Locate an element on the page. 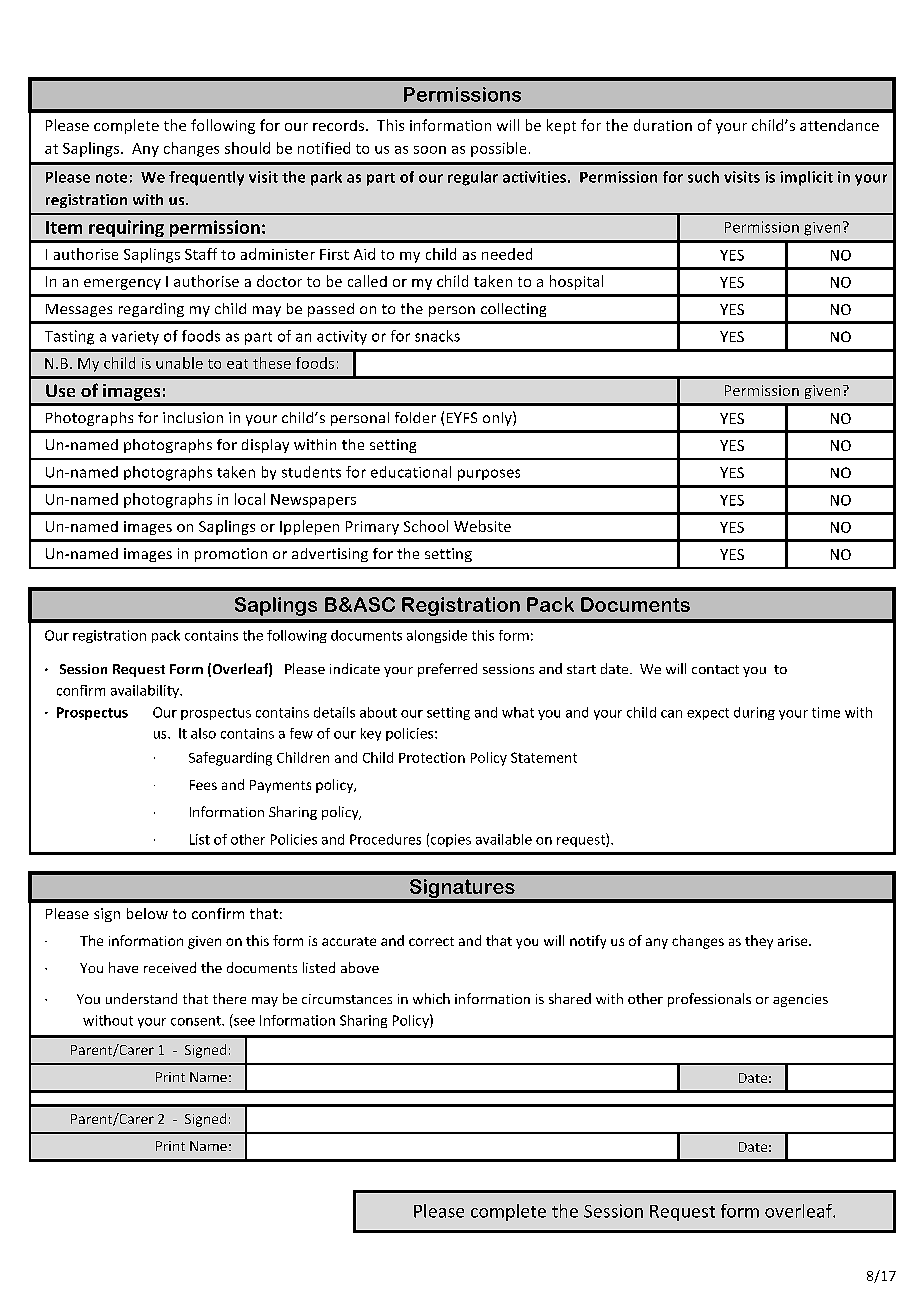 The height and width of the document is (1308, 924). which is located at coordinates (431, 998).
